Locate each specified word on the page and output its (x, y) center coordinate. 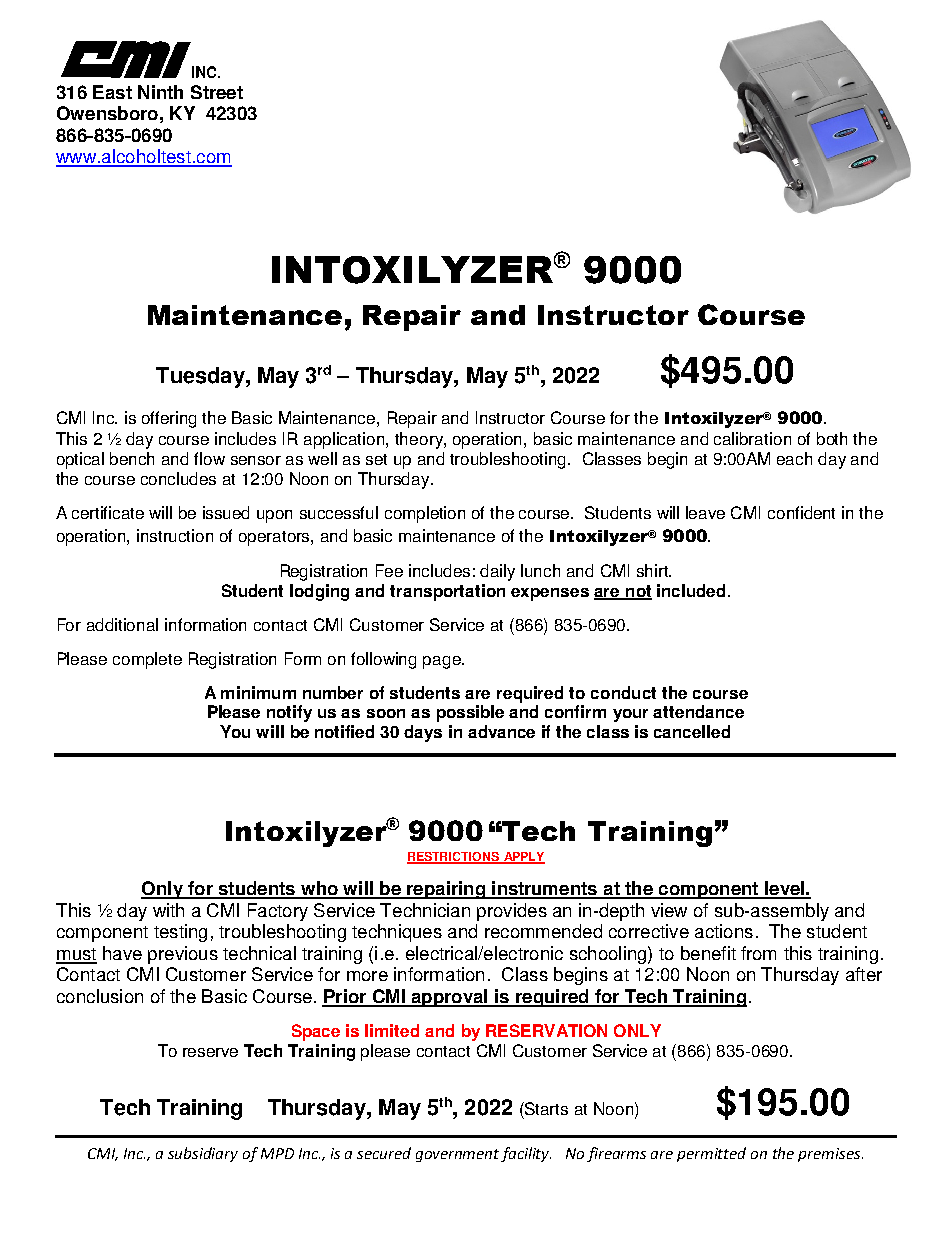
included (691, 590)
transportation (447, 592)
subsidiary (203, 1154)
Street (217, 92)
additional (122, 624)
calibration (752, 438)
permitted (711, 1154)
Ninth (160, 92)
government (457, 1155)
